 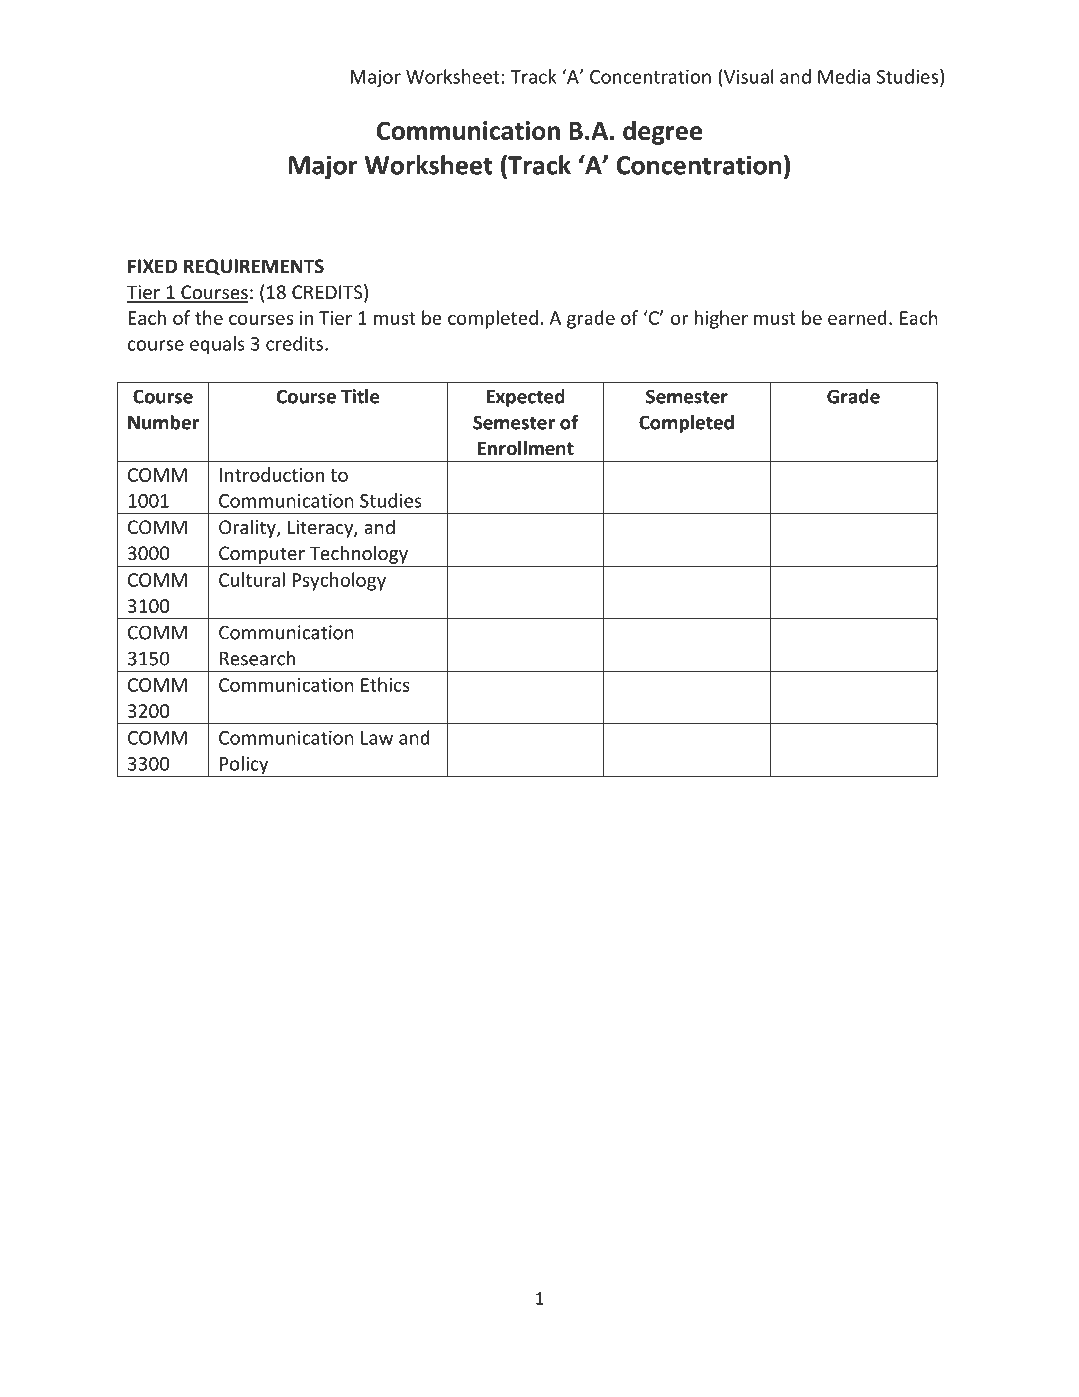 What do you see at coordinates (662, 132) in the screenshot?
I see `degree` at bounding box center [662, 132].
